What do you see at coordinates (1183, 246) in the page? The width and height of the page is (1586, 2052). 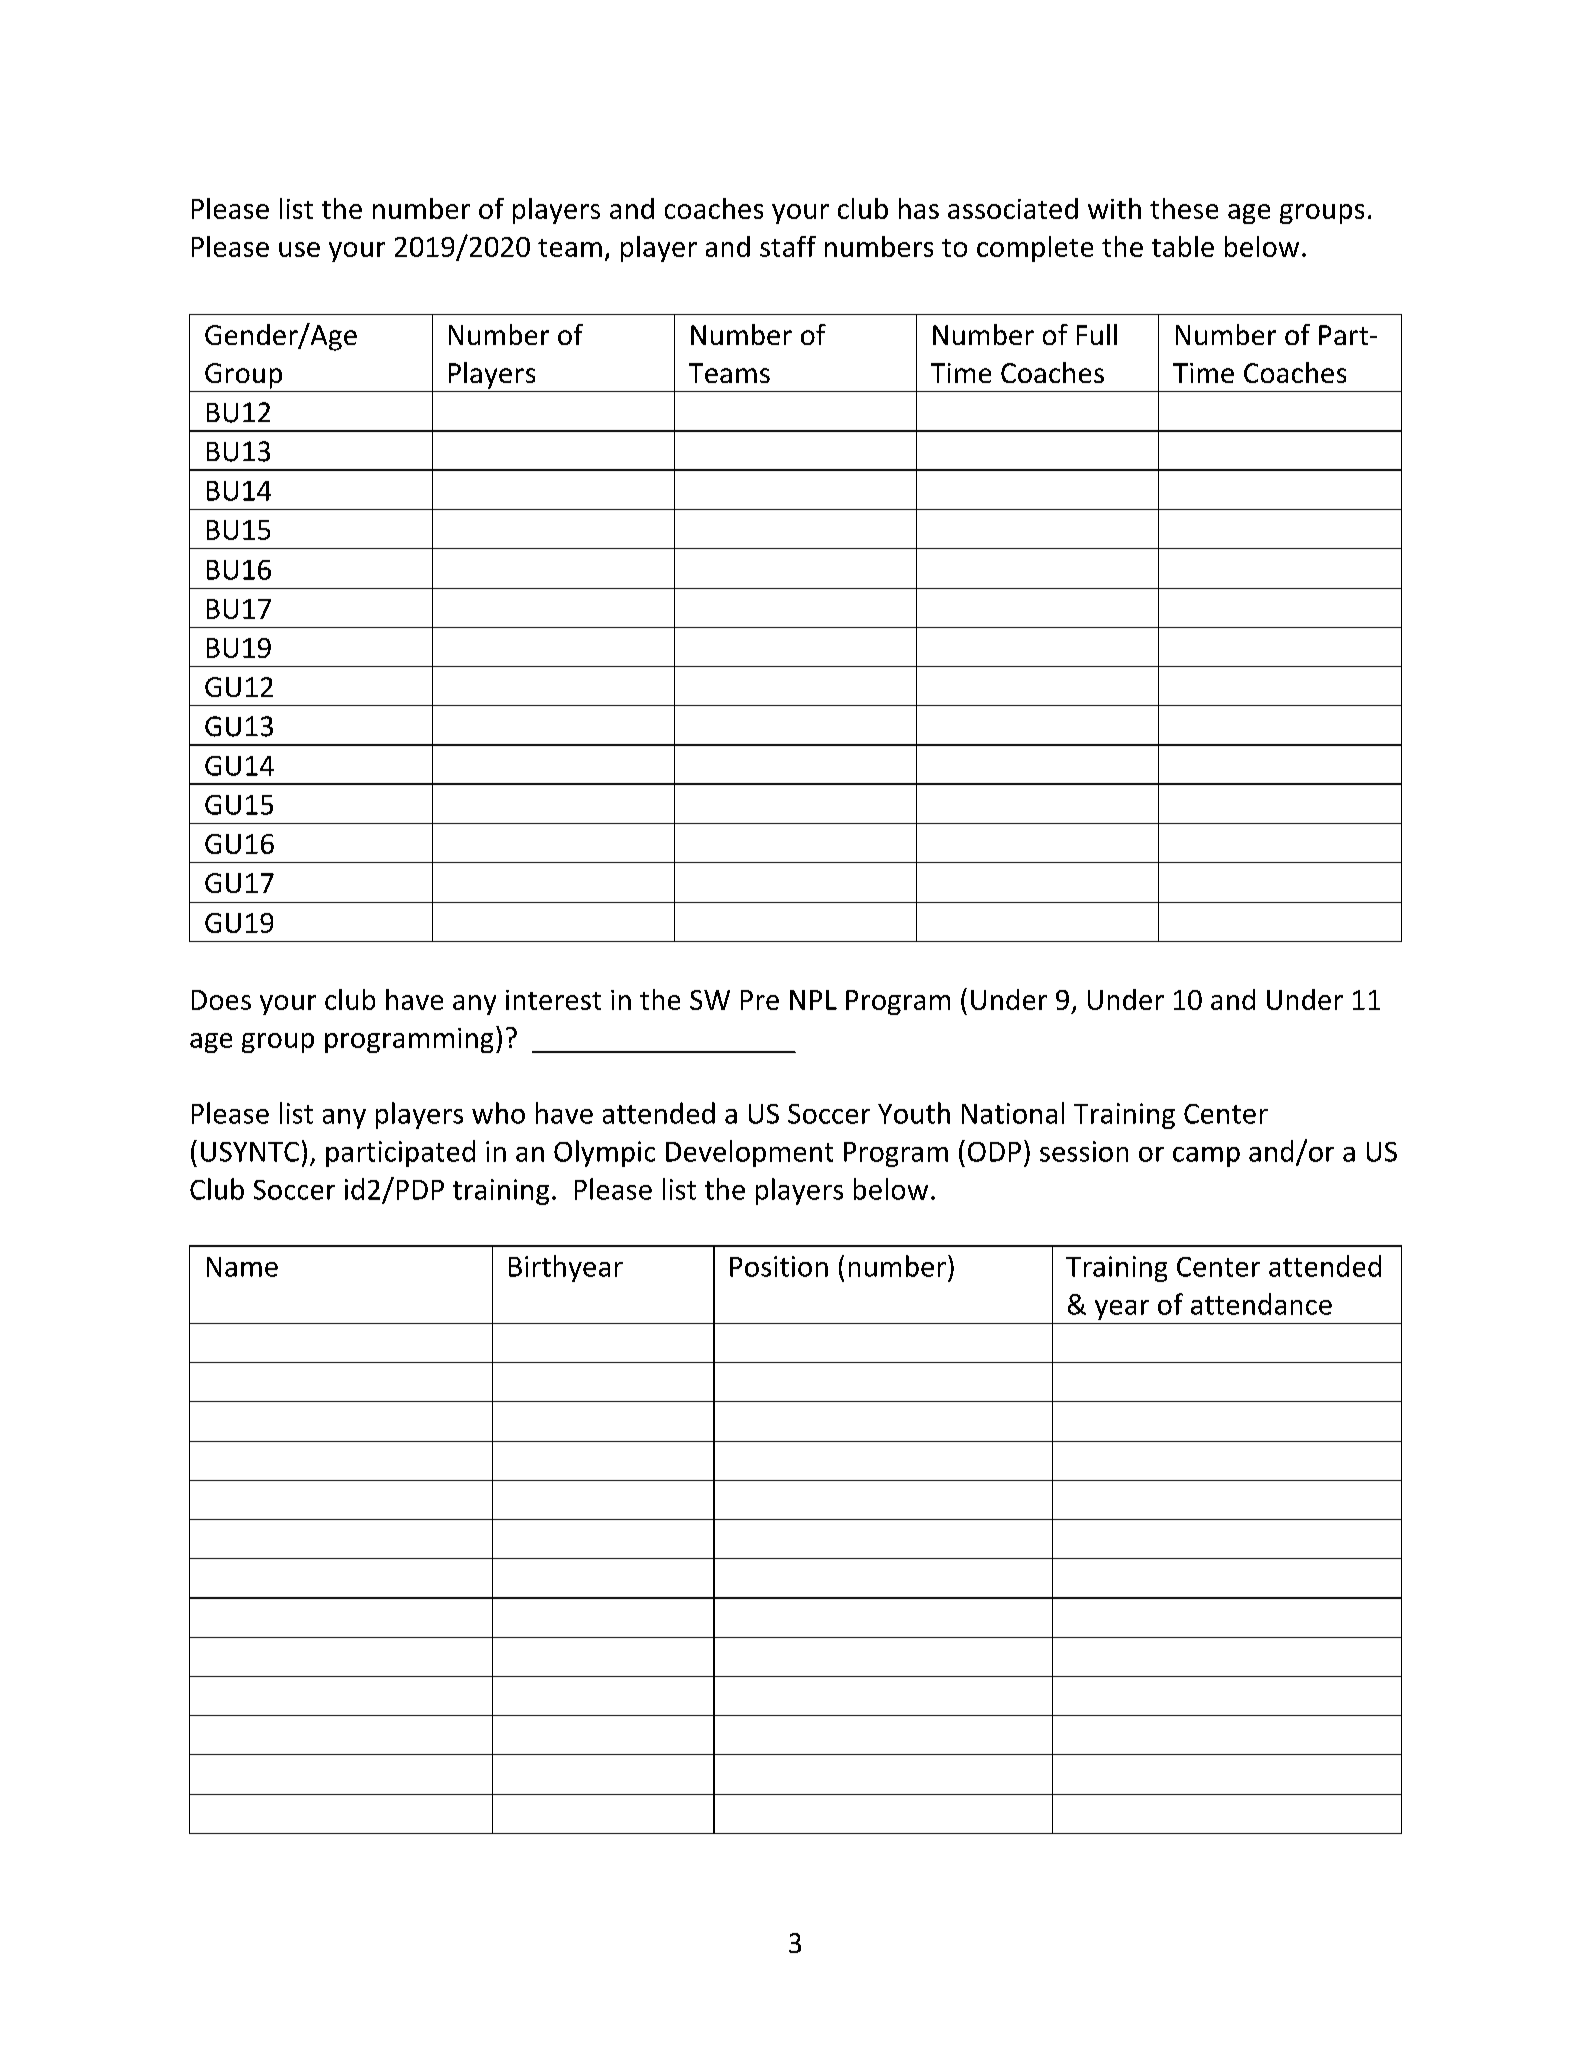 I see `table` at bounding box center [1183, 246].
